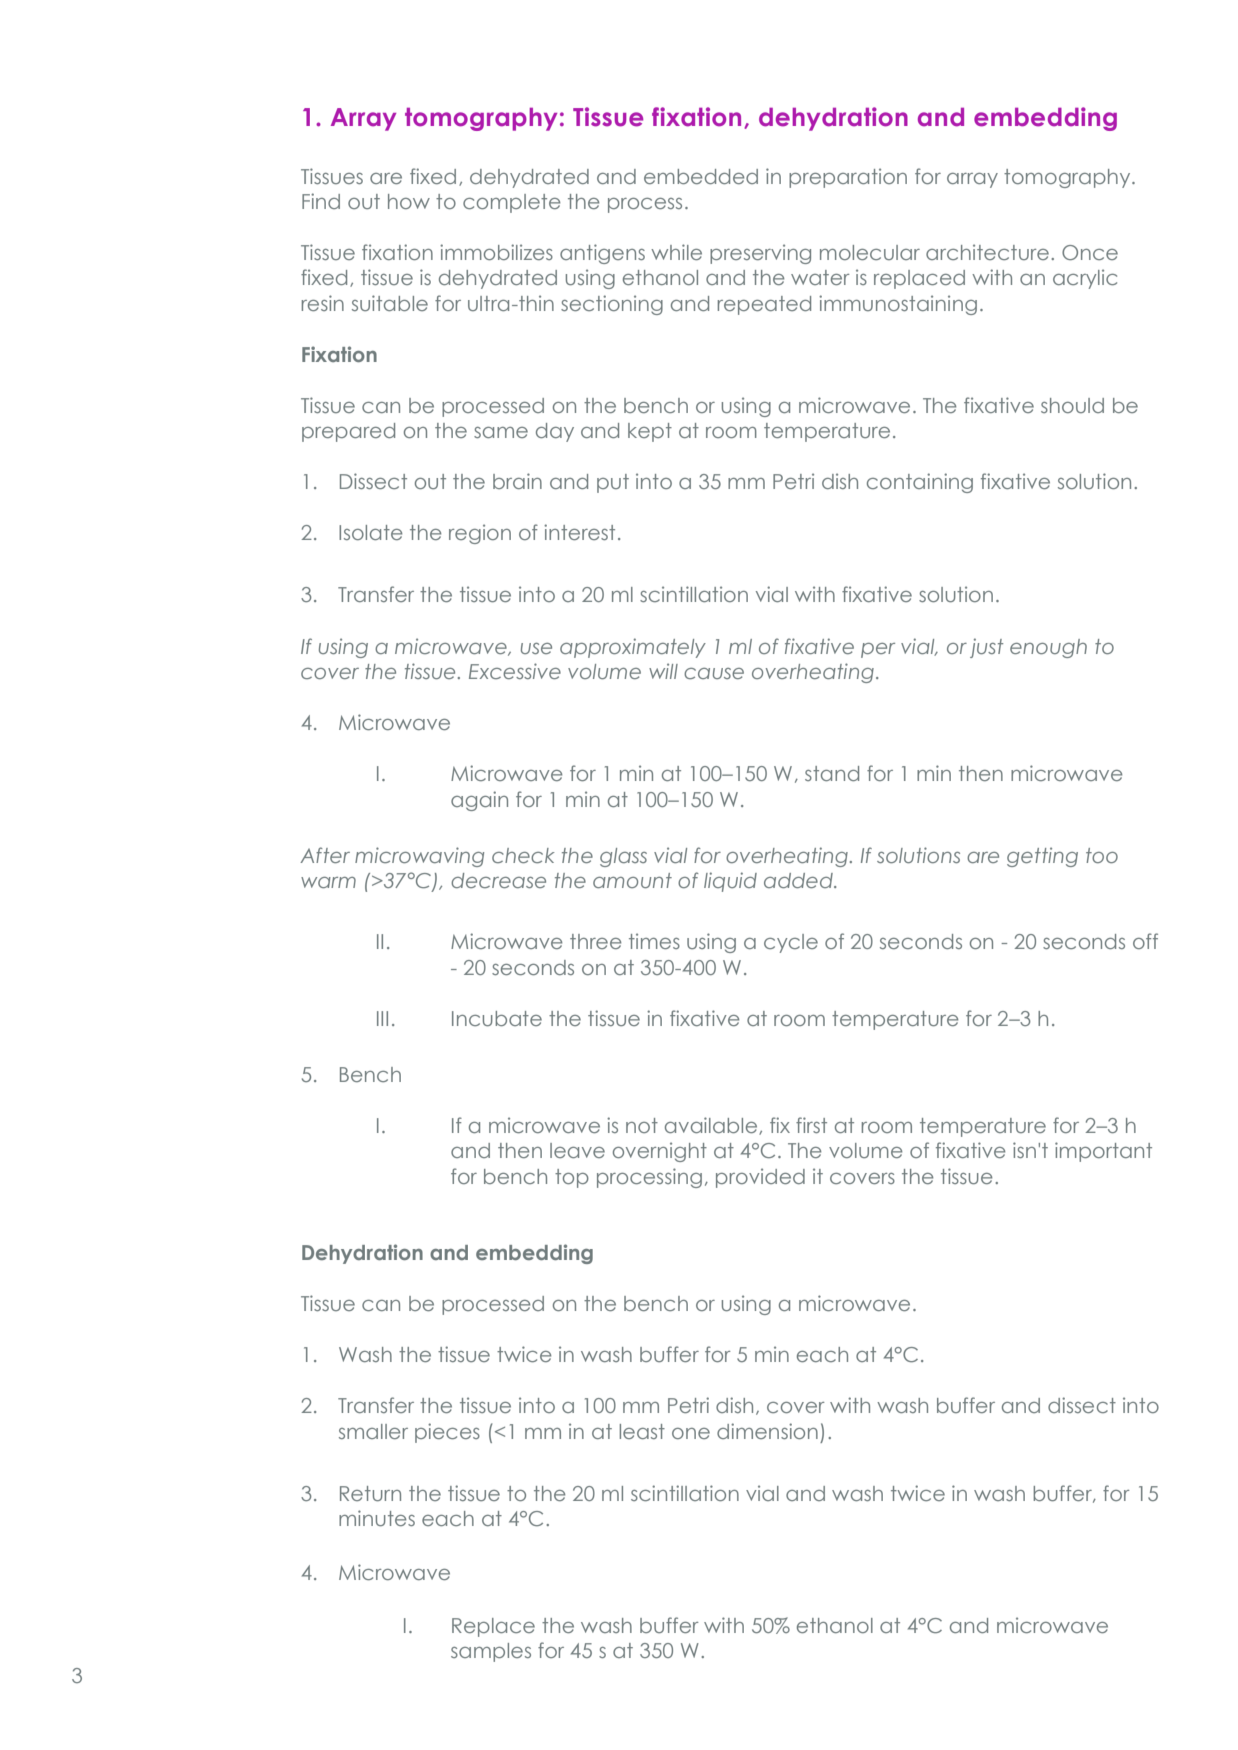 The width and height of the document is (1238, 1750). What do you see at coordinates (730, 882) in the document?
I see `liquid` at bounding box center [730, 882].
